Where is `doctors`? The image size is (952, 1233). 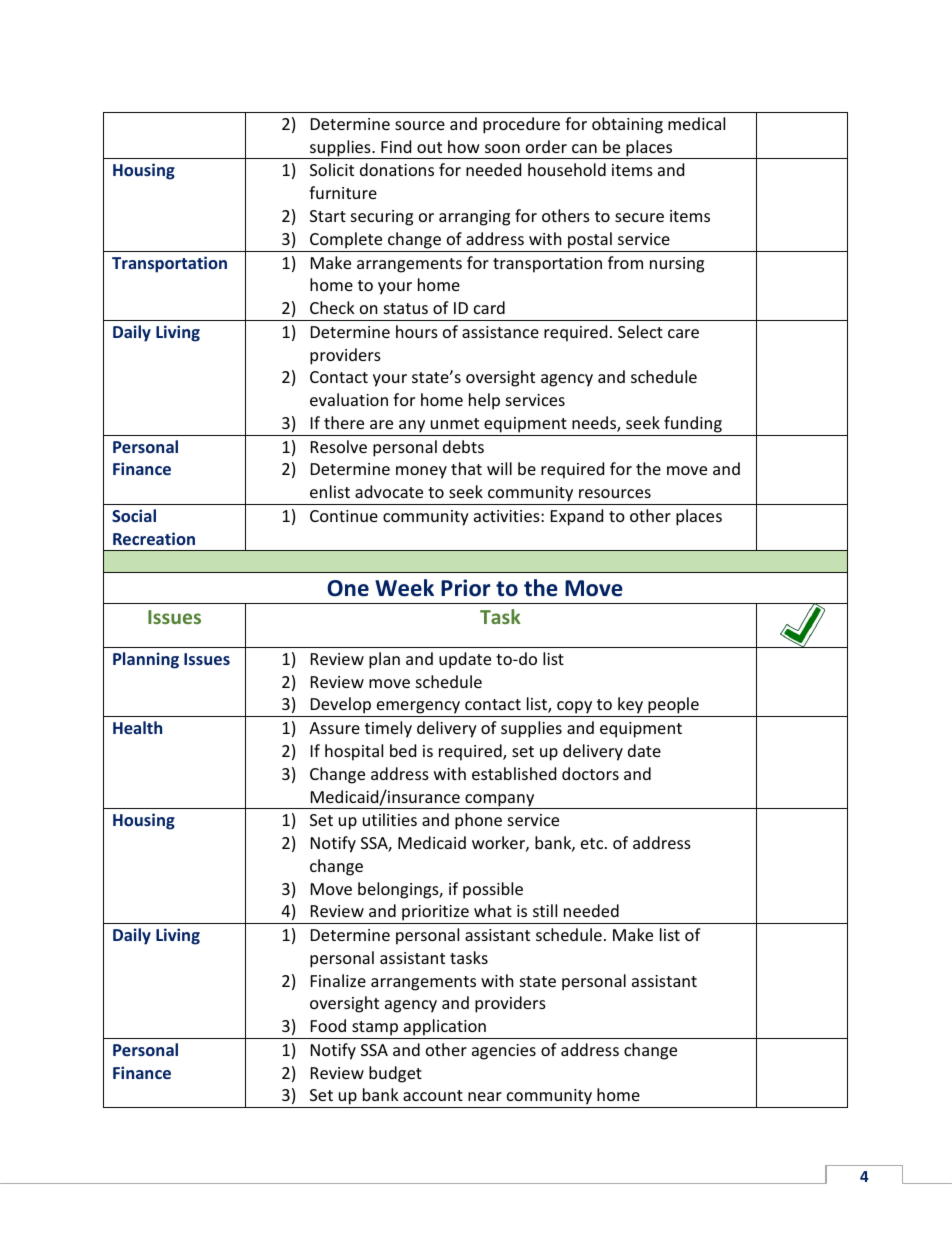
doctors is located at coordinates (590, 773).
